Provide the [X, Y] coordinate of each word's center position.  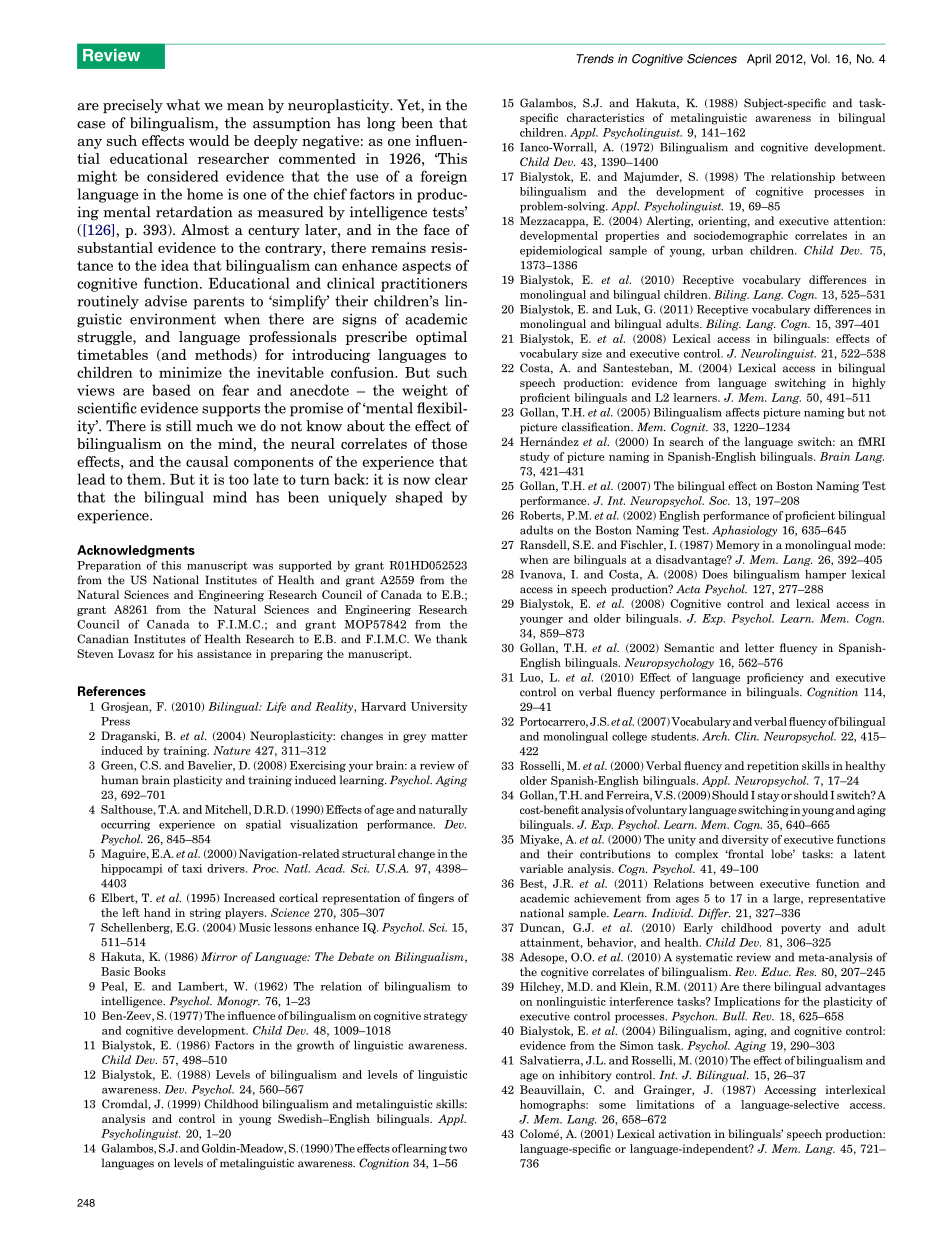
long [381, 124]
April [759, 60]
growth [315, 1046]
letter [759, 647]
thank [451, 639]
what [183, 105]
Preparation [109, 566]
